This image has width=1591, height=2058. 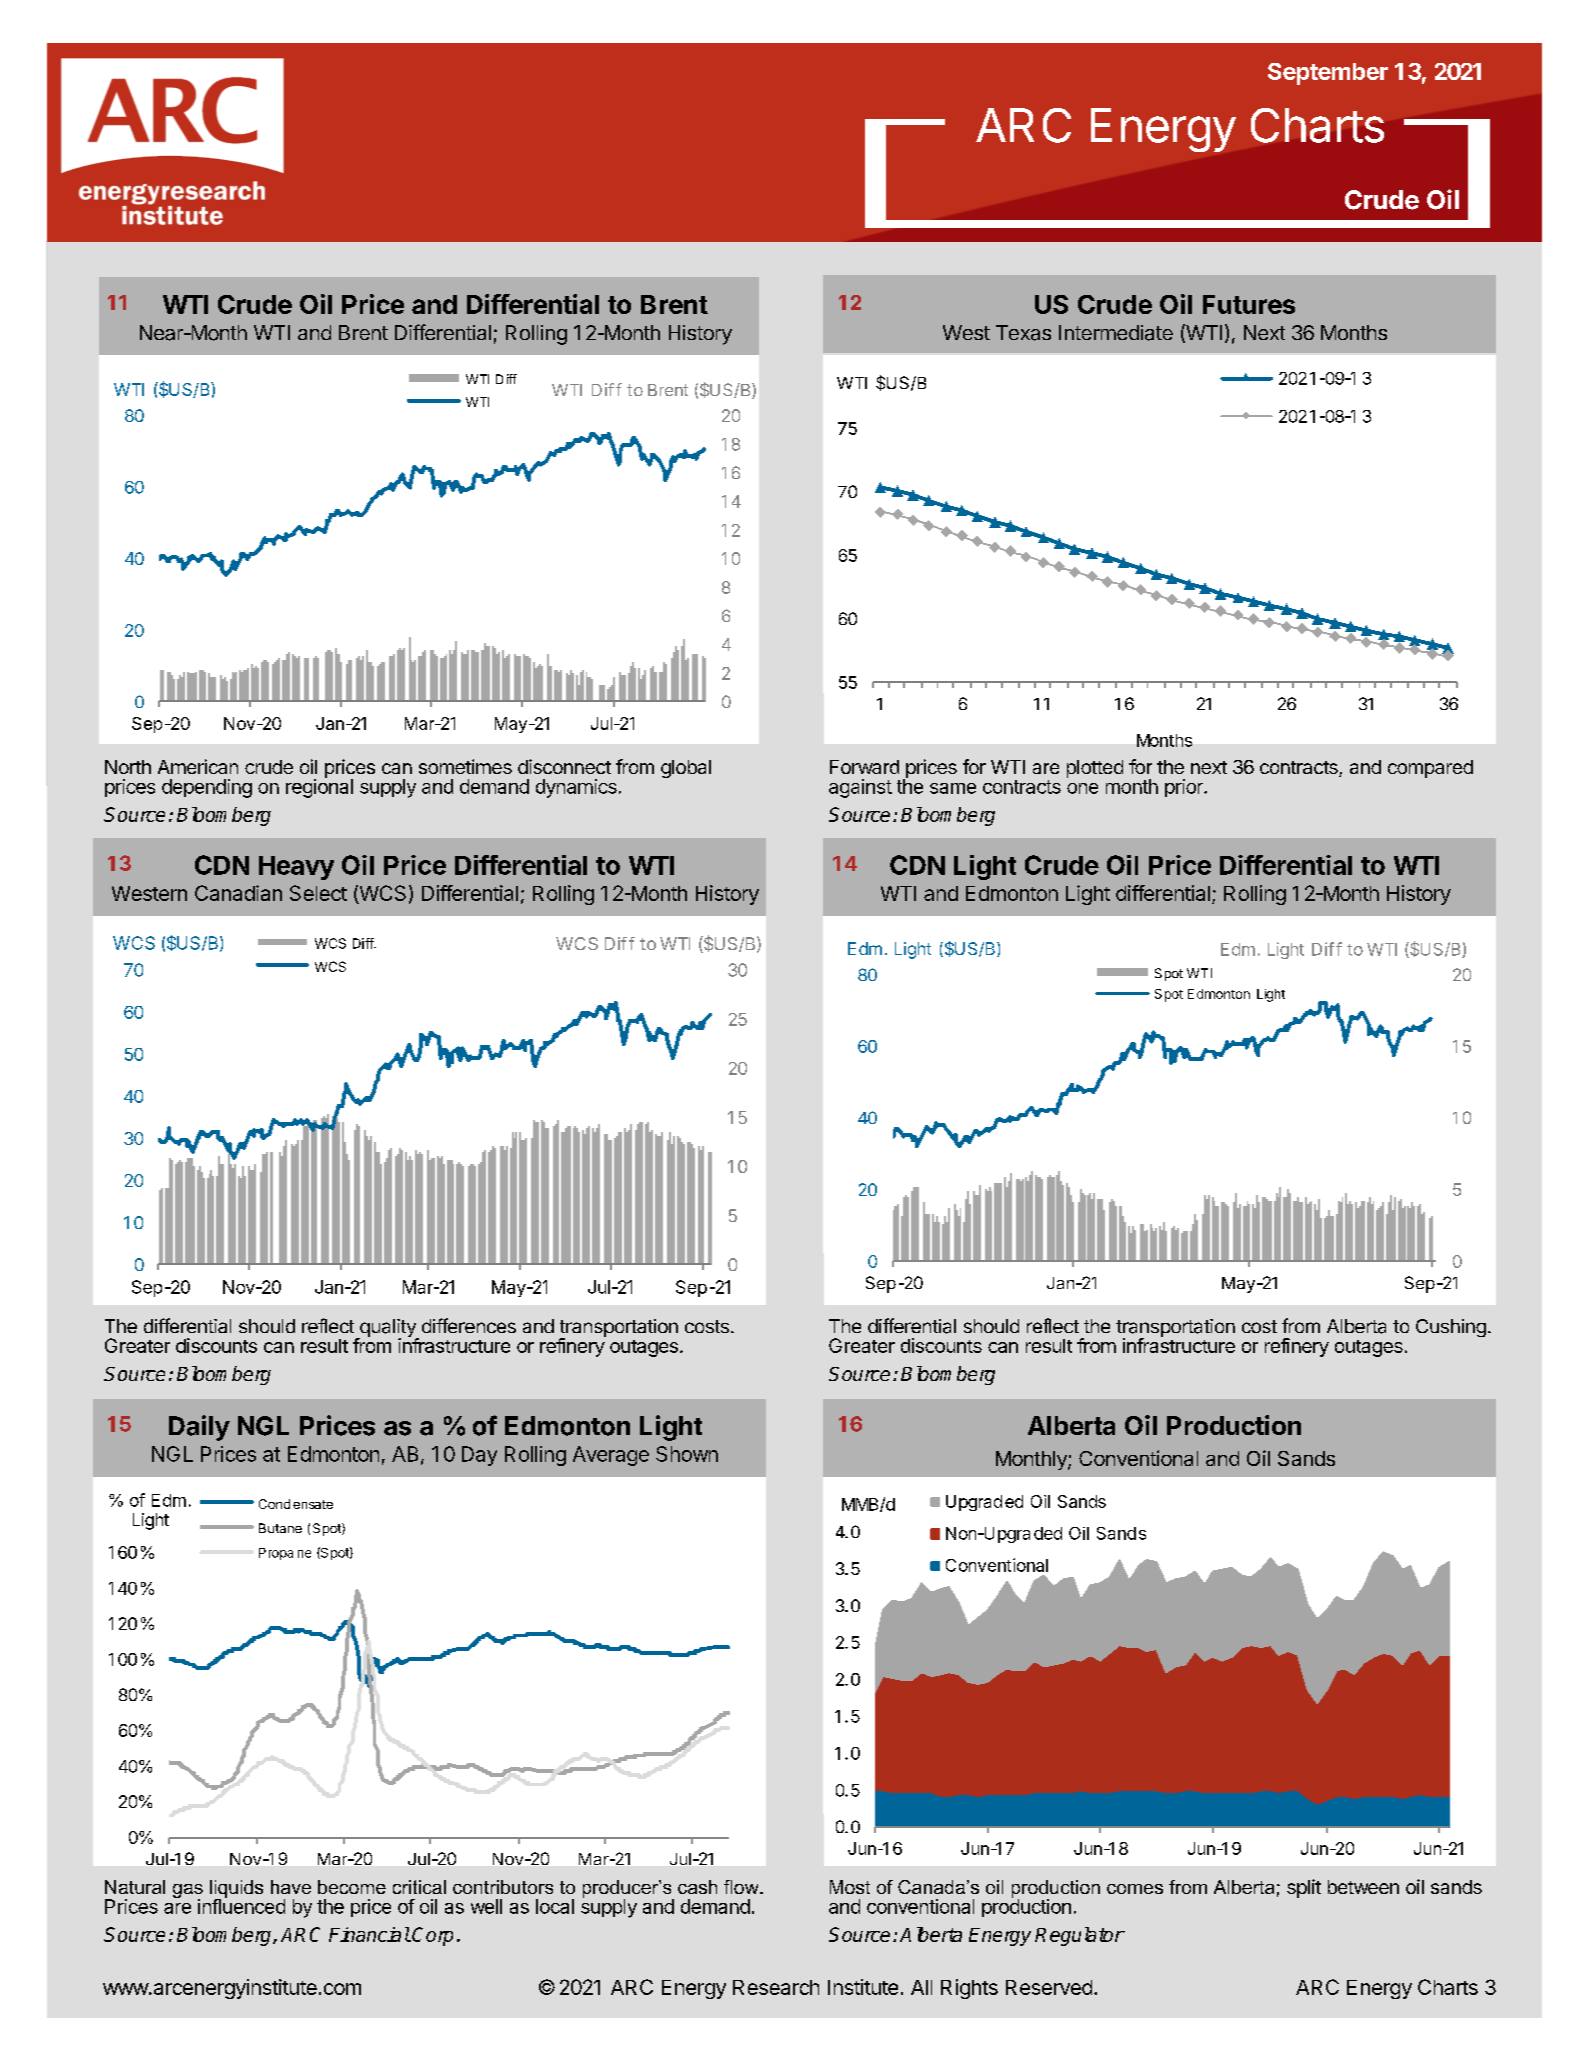 What do you see at coordinates (864, 767) in the image?
I see `Forward` at bounding box center [864, 767].
